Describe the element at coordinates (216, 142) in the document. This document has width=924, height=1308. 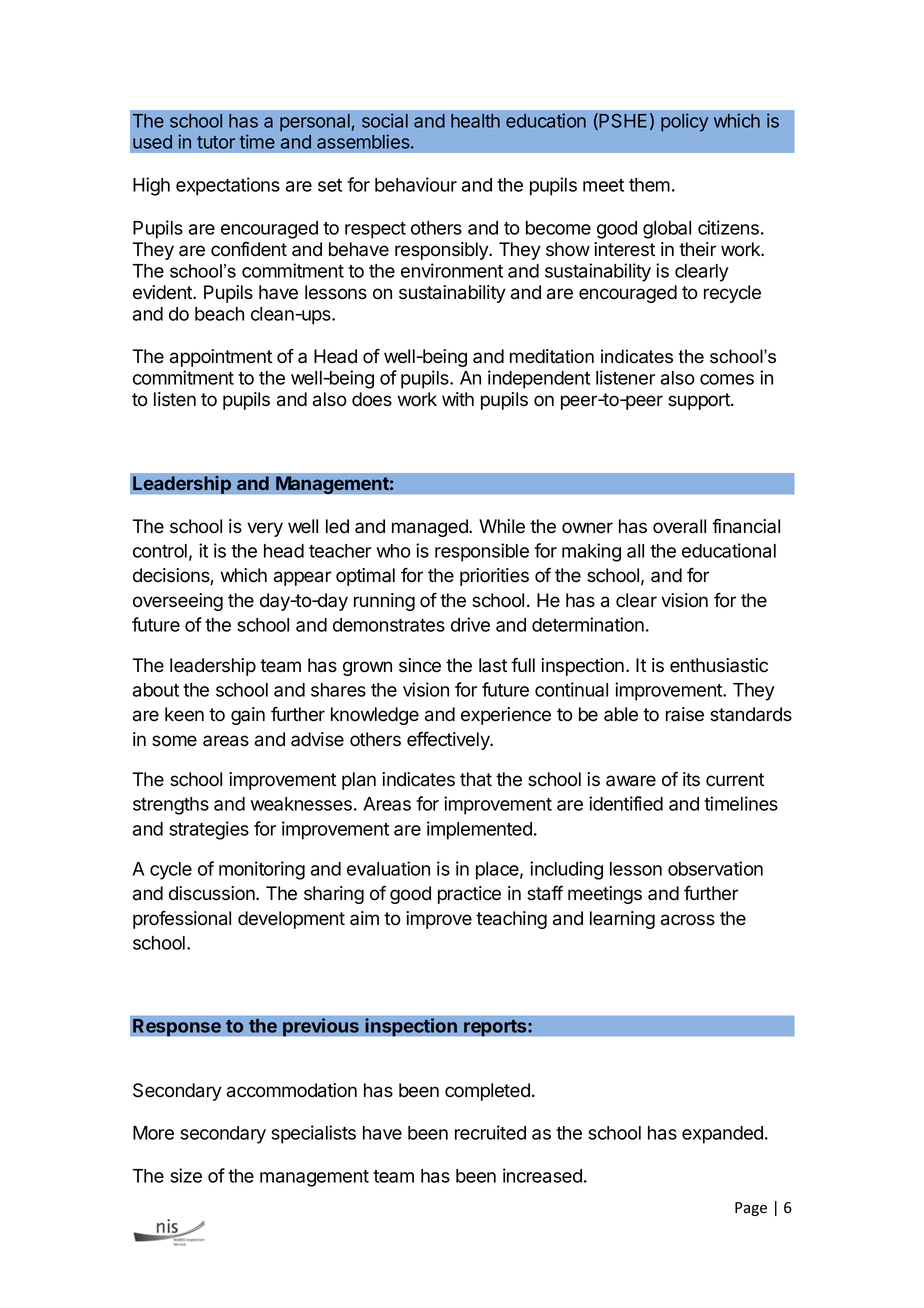
I see `tutor` at that location.
